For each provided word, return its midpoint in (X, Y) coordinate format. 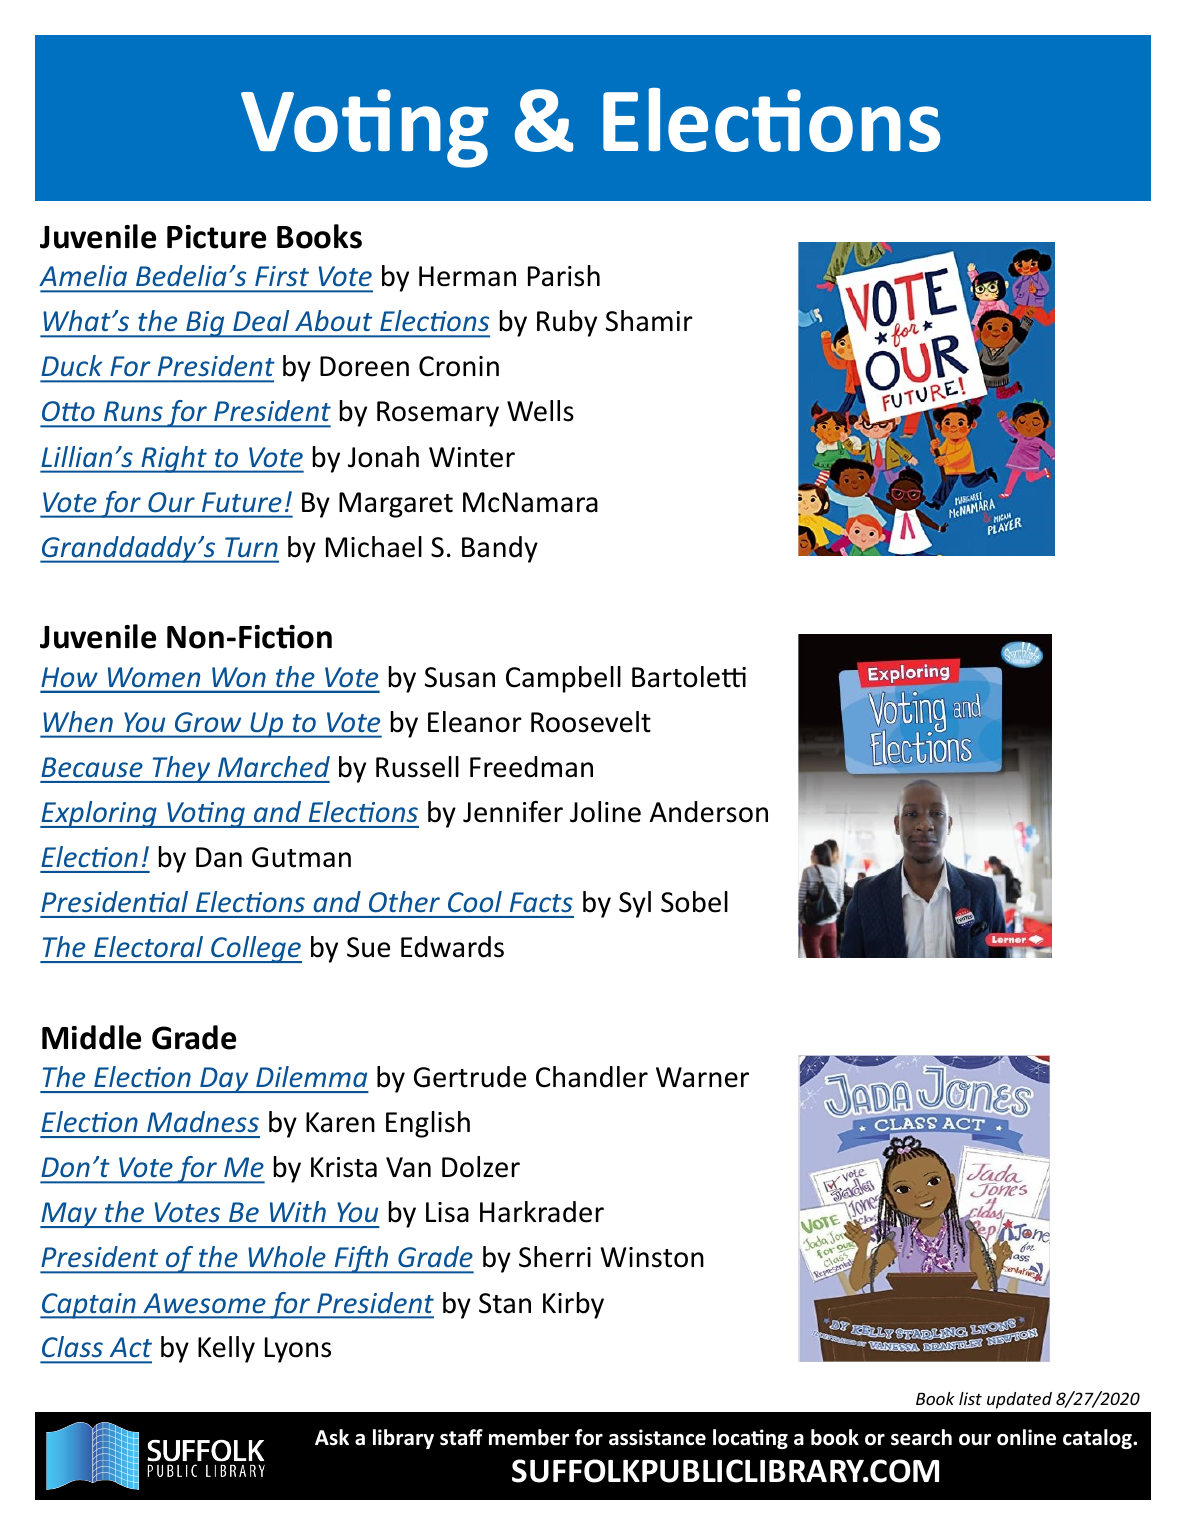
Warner (702, 1077)
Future (241, 502)
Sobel (694, 902)
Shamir (649, 321)
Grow (208, 722)
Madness (203, 1121)
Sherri (555, 1257)
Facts (541, 902)
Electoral (148, 946)
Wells (540, 411)
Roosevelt (591, 722)
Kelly (226, 1349)
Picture (216, 237)
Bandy (500, 549)
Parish (564, 276)
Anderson (709, 812)
